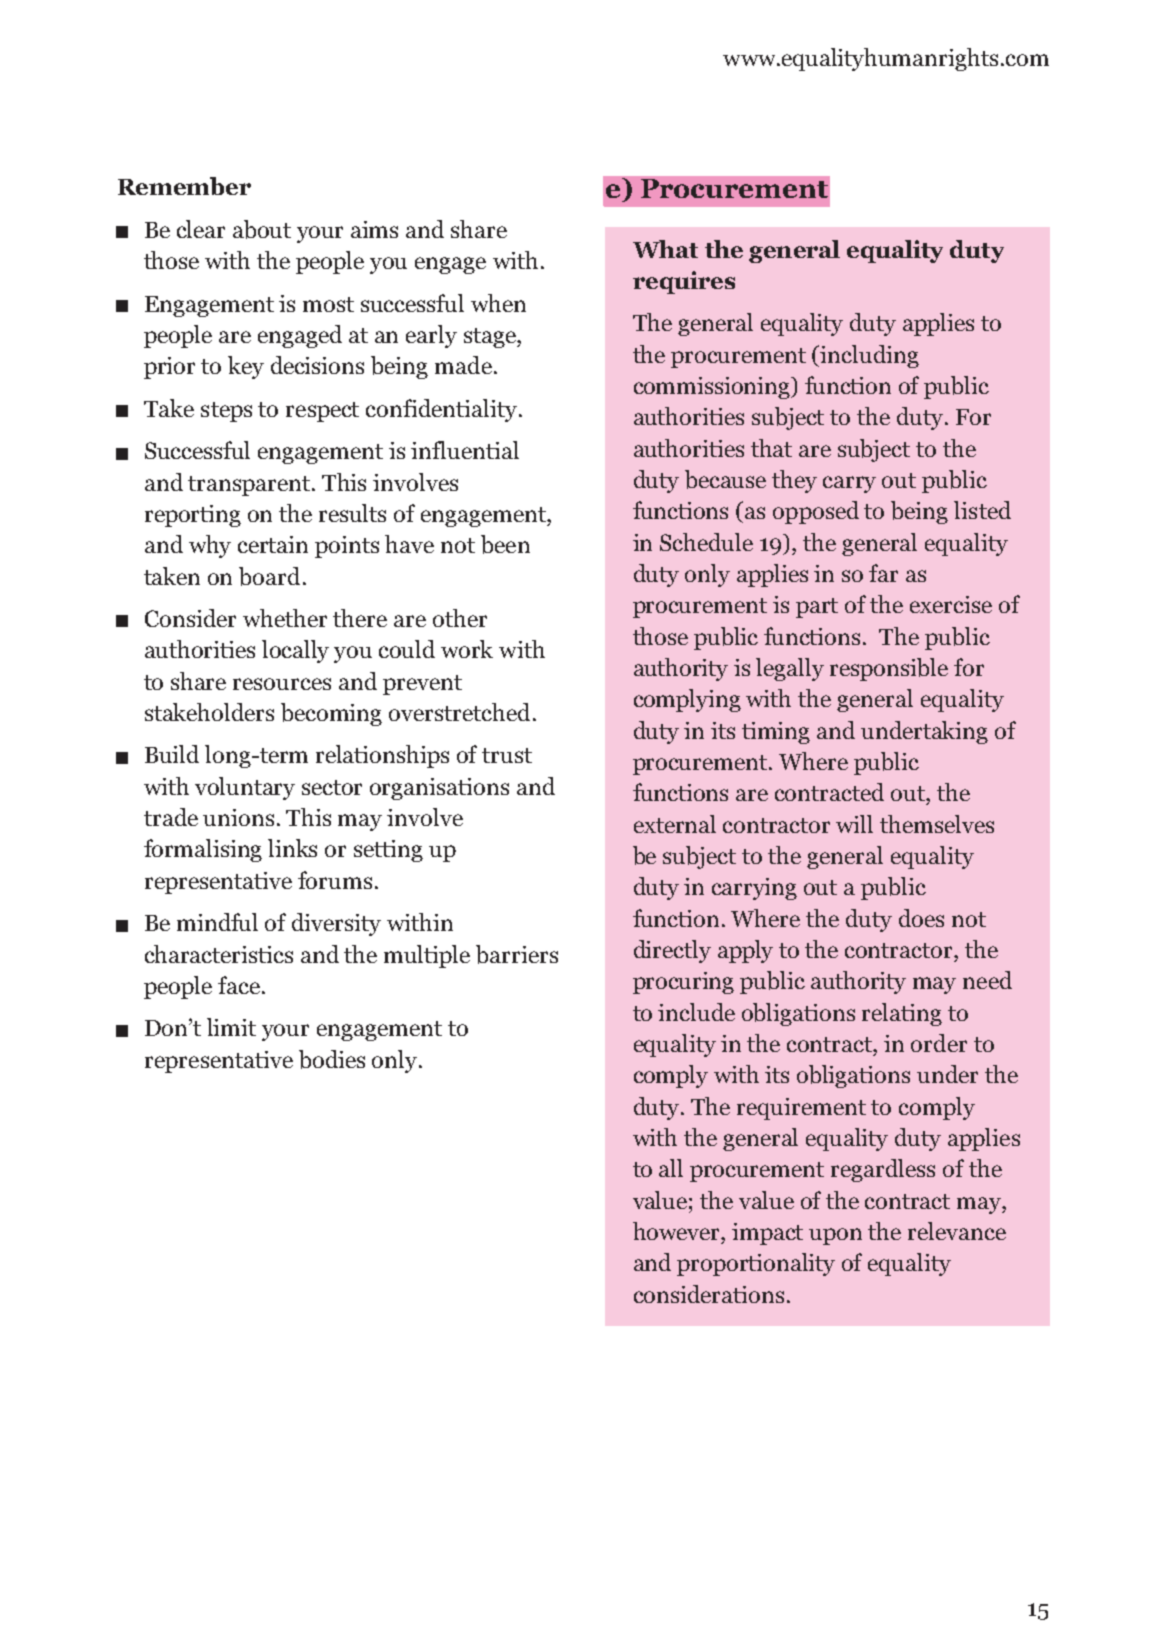 Image resolution: width=1166 pixels, height=1649 pixels. I want to click on barriers, so click(517, 954).
